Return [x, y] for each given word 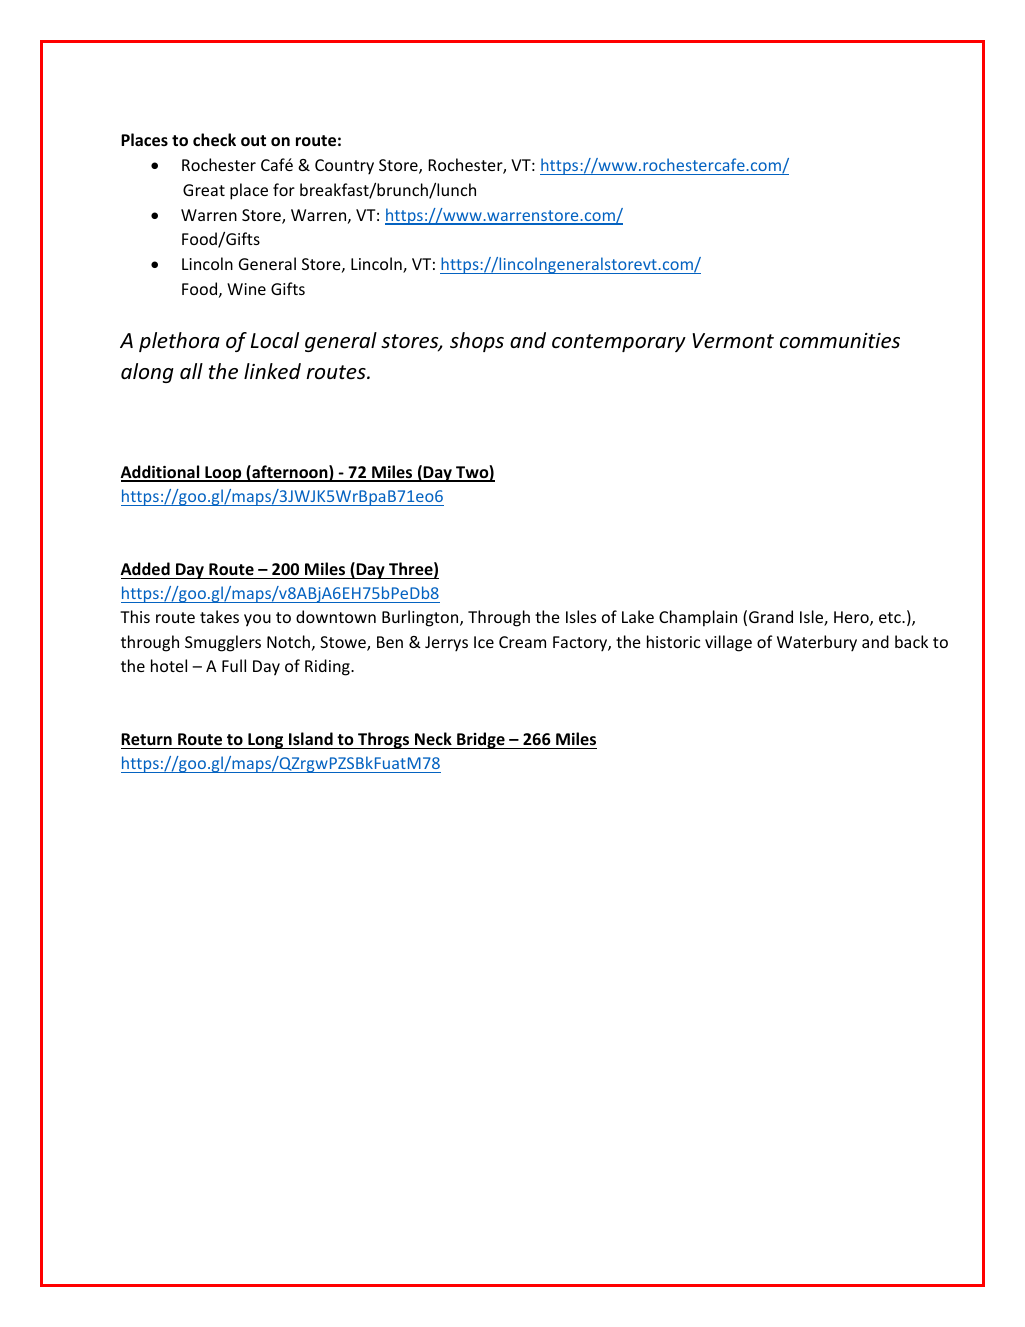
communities [840, 341]
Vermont [733, 341]
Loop [223, 474]
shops [477, 342]
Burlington [421, 618]
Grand [771, 616]
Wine [246, 289]
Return [146, 739]
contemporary [619, 343]
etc [891, 617]
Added [145, 568]
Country [344, 167]
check [214, 139]
